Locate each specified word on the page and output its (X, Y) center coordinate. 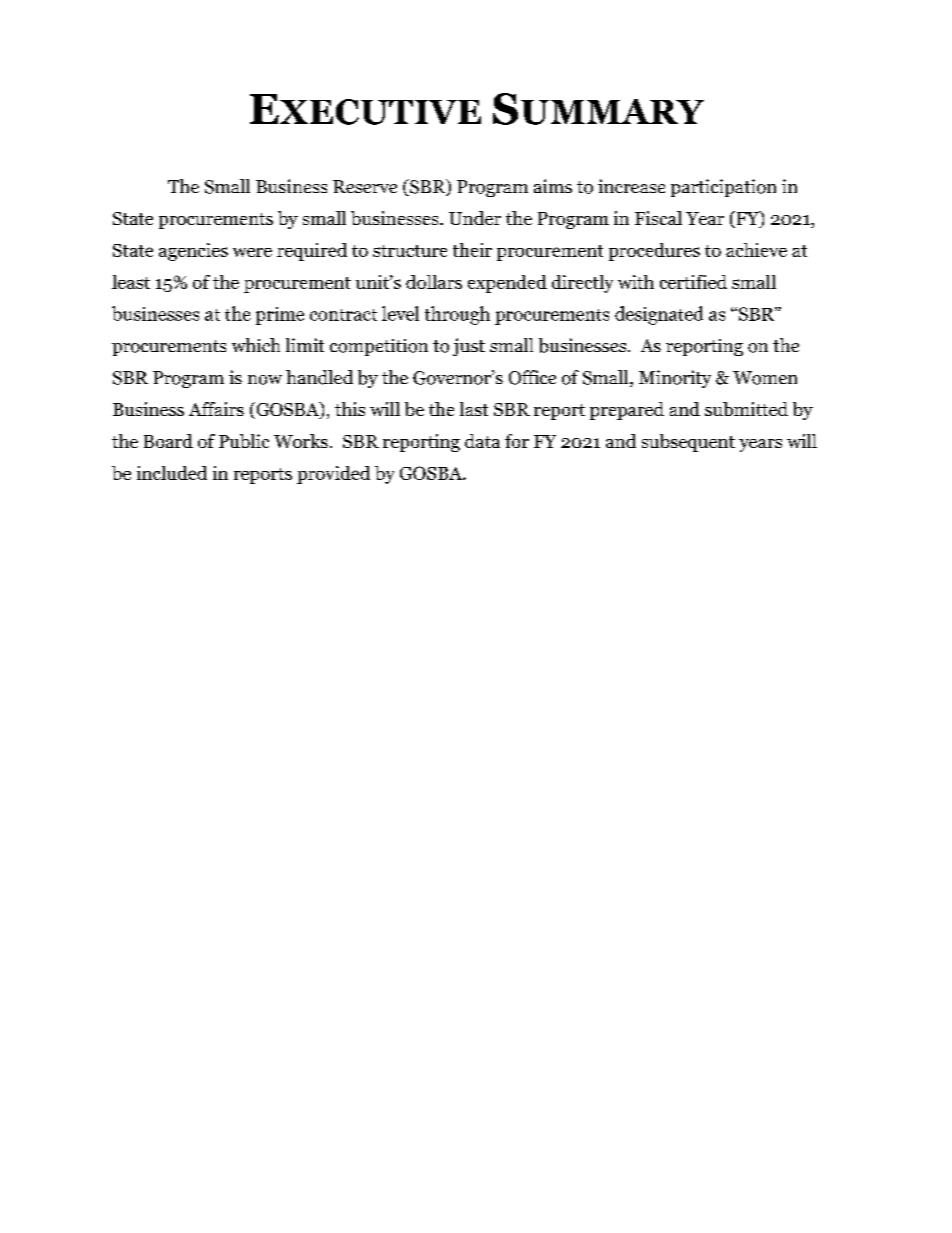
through (457, 315)
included (172, 473)
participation (723, 188)
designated (659, 315)
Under (475, 218)
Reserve (365, 186)
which (256, 345)
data (482, 441)
